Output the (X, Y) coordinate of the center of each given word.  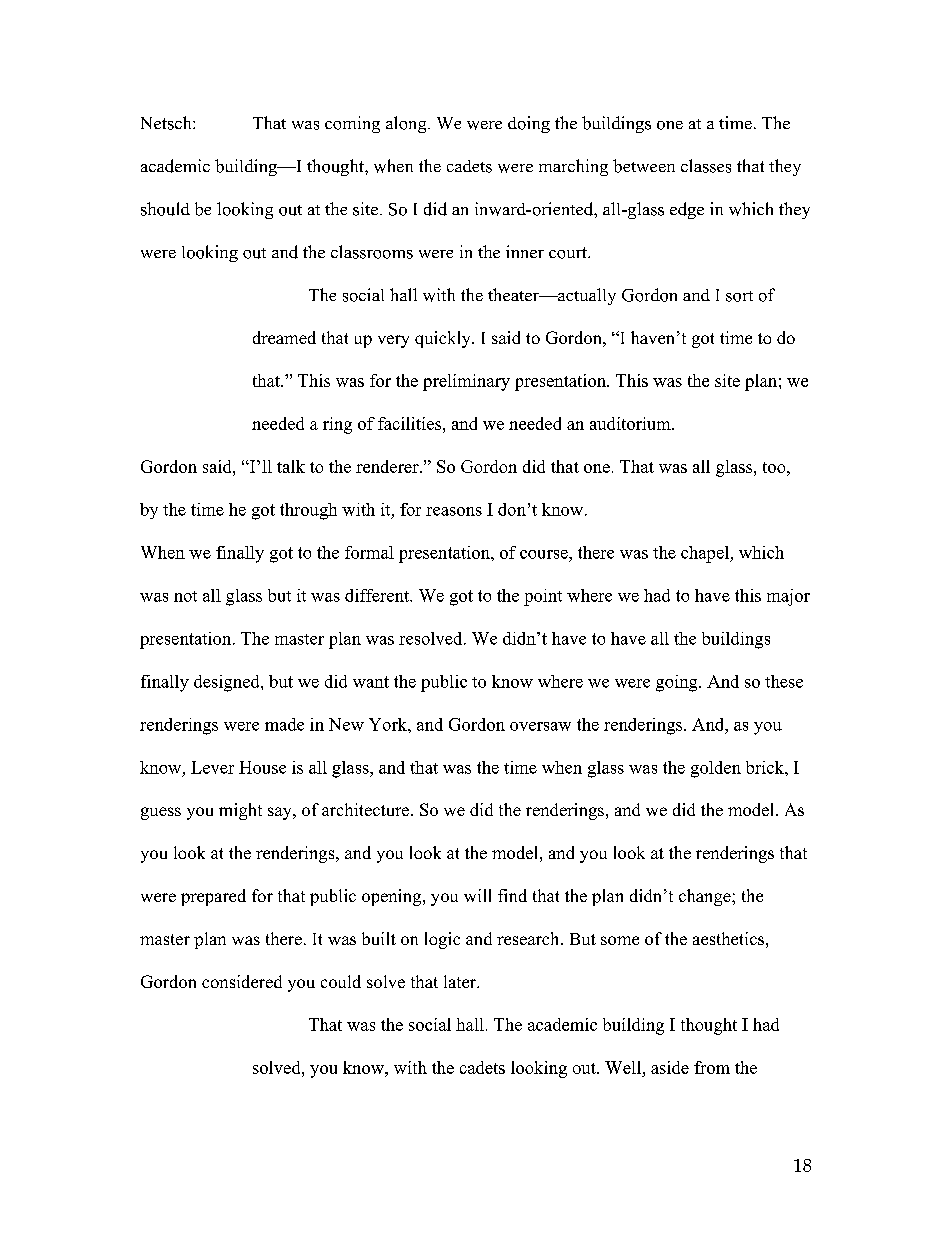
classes (706, 166)
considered (242, 981)
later (461, 981)
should (165, 209)
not (185, 596)
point (543, 597)
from (712, 1067)
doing (529, 124)
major (788, 597)
